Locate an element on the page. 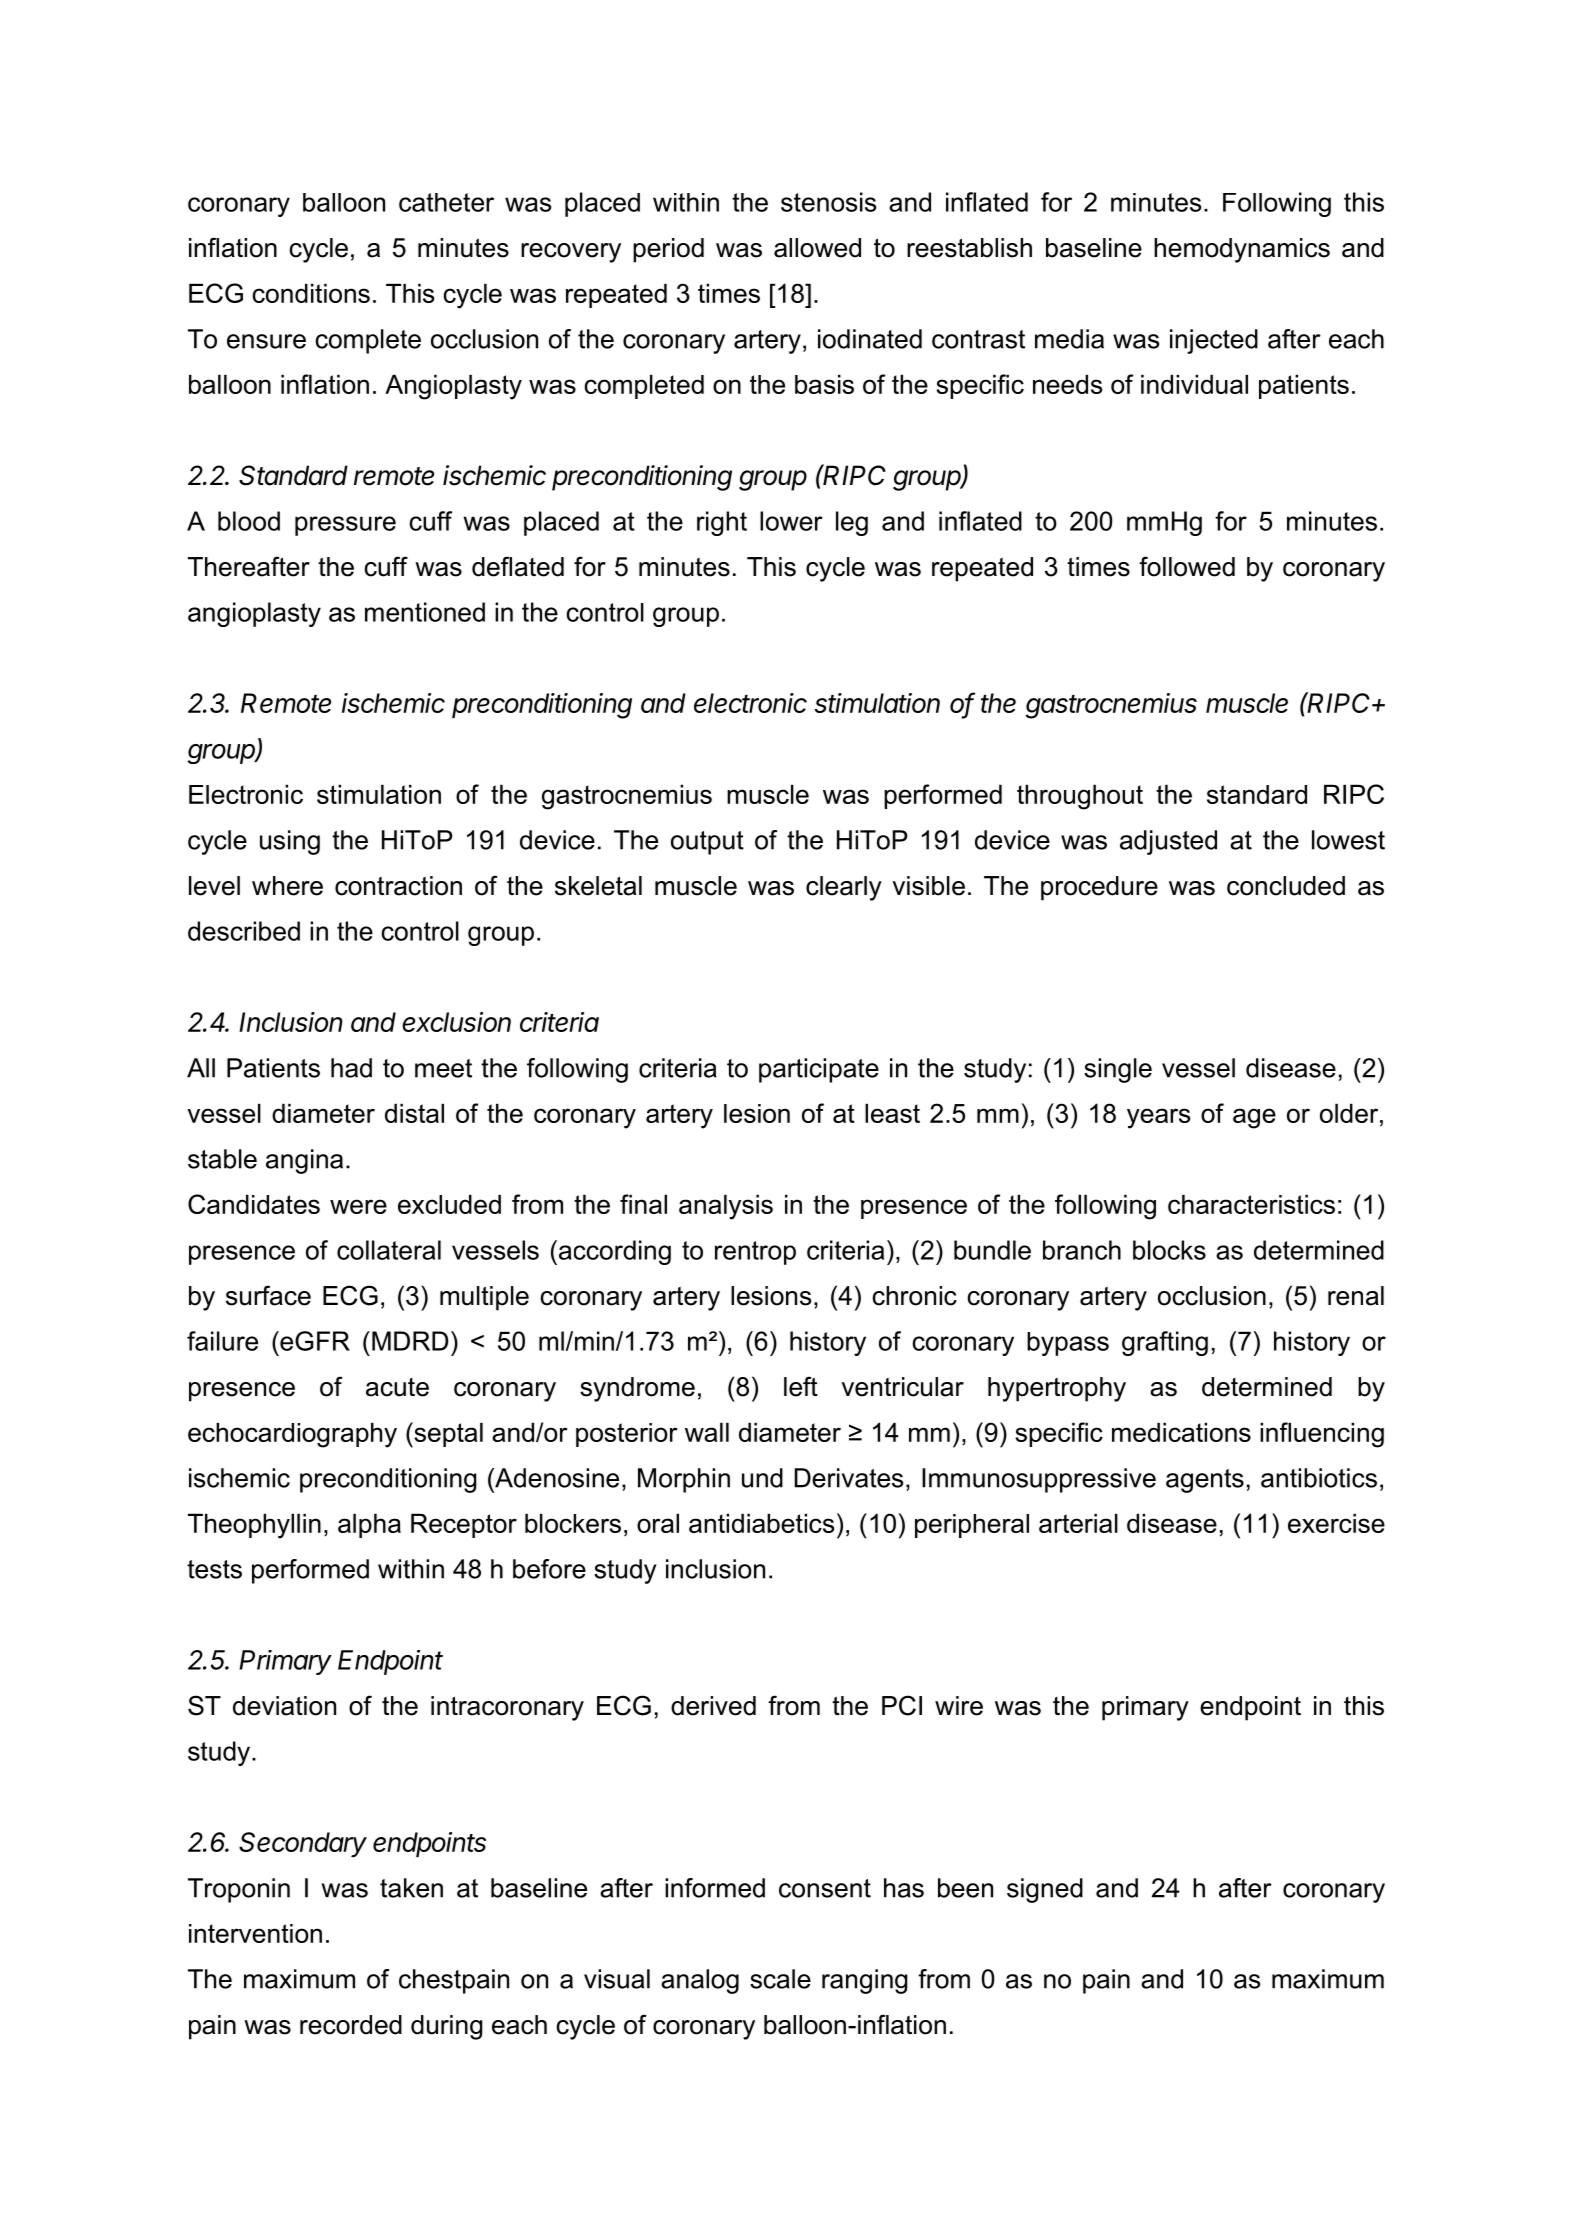 This page has height=2224, width=1572. scale is located at coordinates (780, 1979).
